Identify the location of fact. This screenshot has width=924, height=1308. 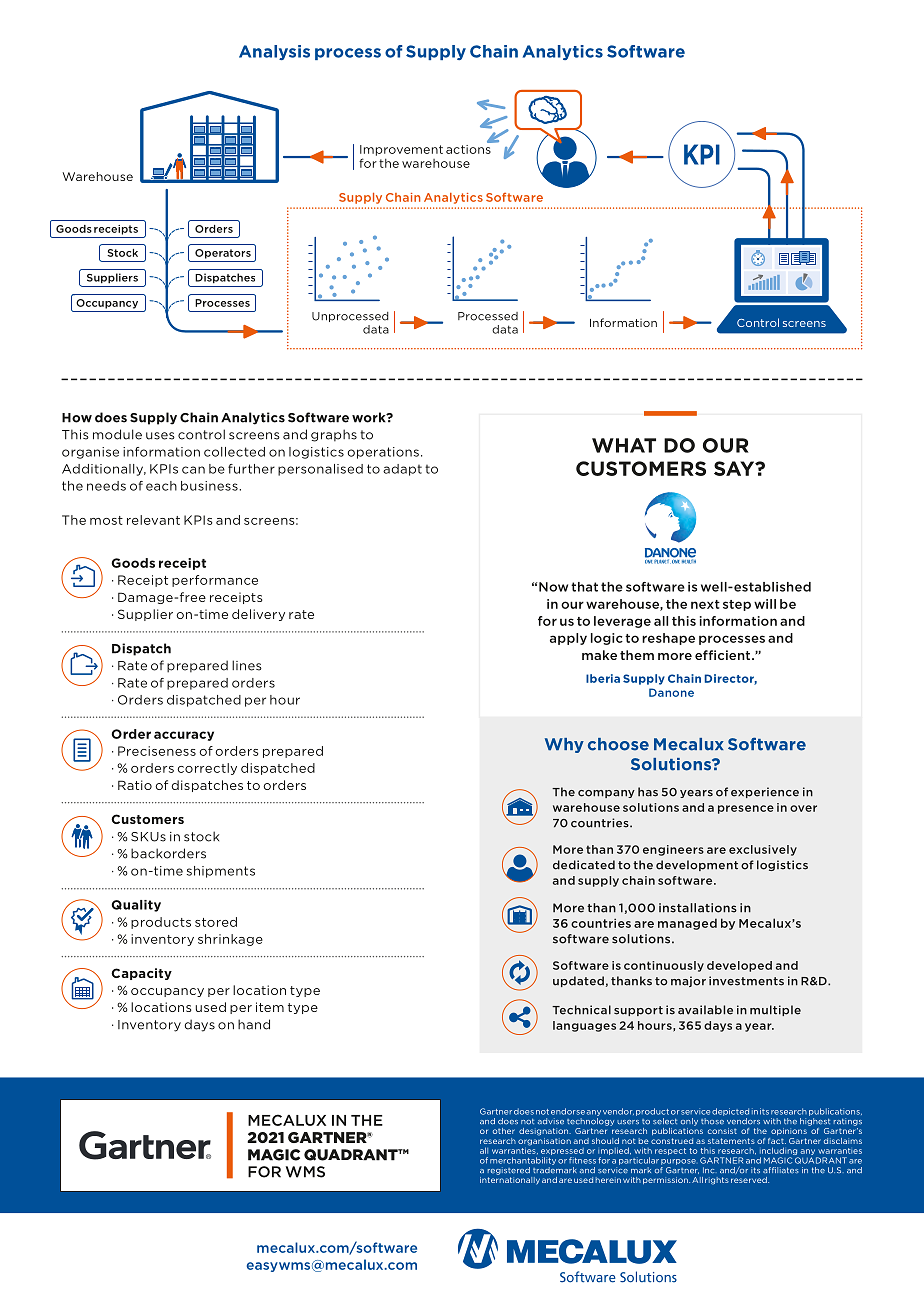
(777, 1141).
